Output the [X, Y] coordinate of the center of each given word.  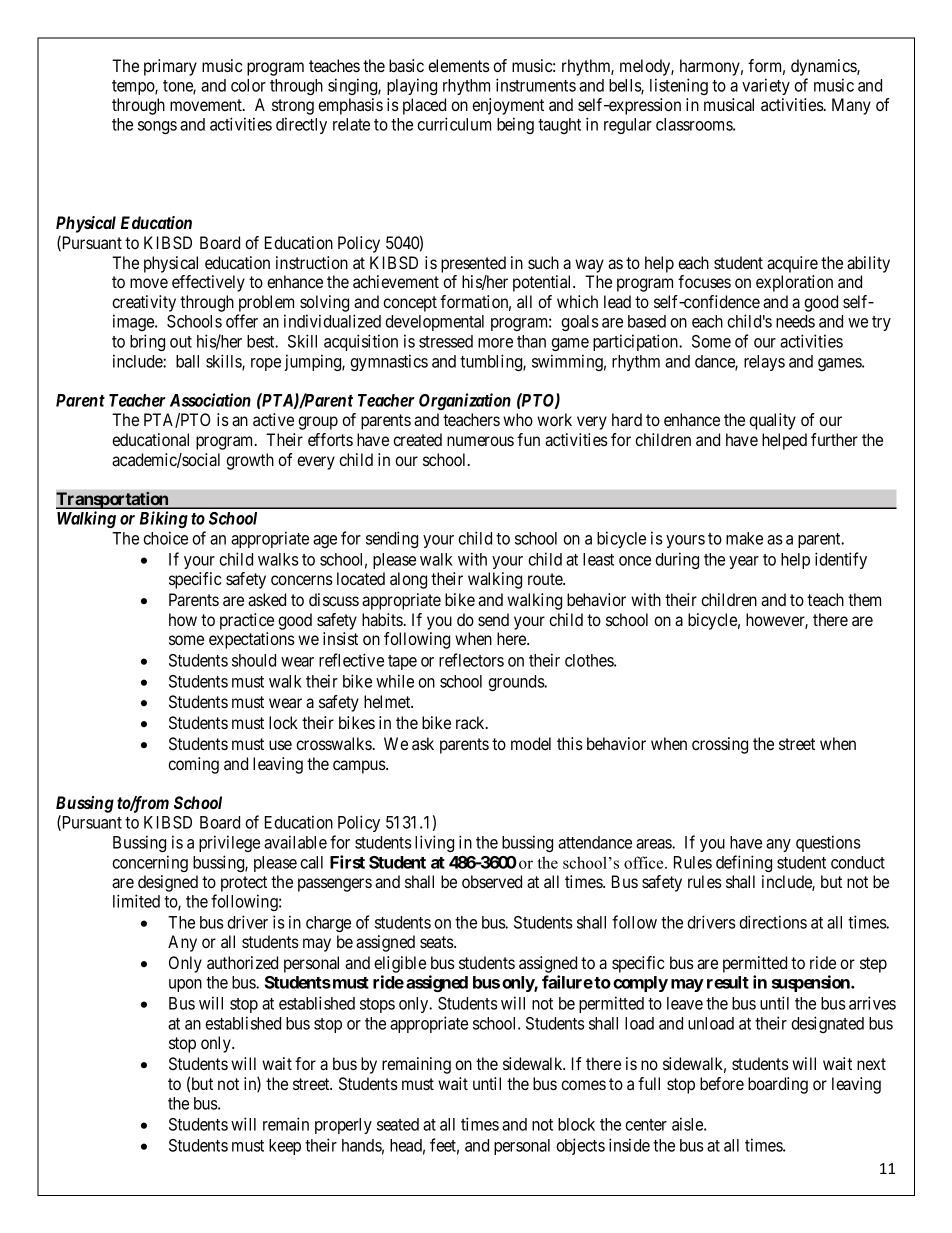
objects [580, 1146]
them [864, 599]
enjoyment [508, 108]
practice [247, 621]
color [248, 85]
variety [766, 86]
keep [285, 1147]
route [546, 579]
